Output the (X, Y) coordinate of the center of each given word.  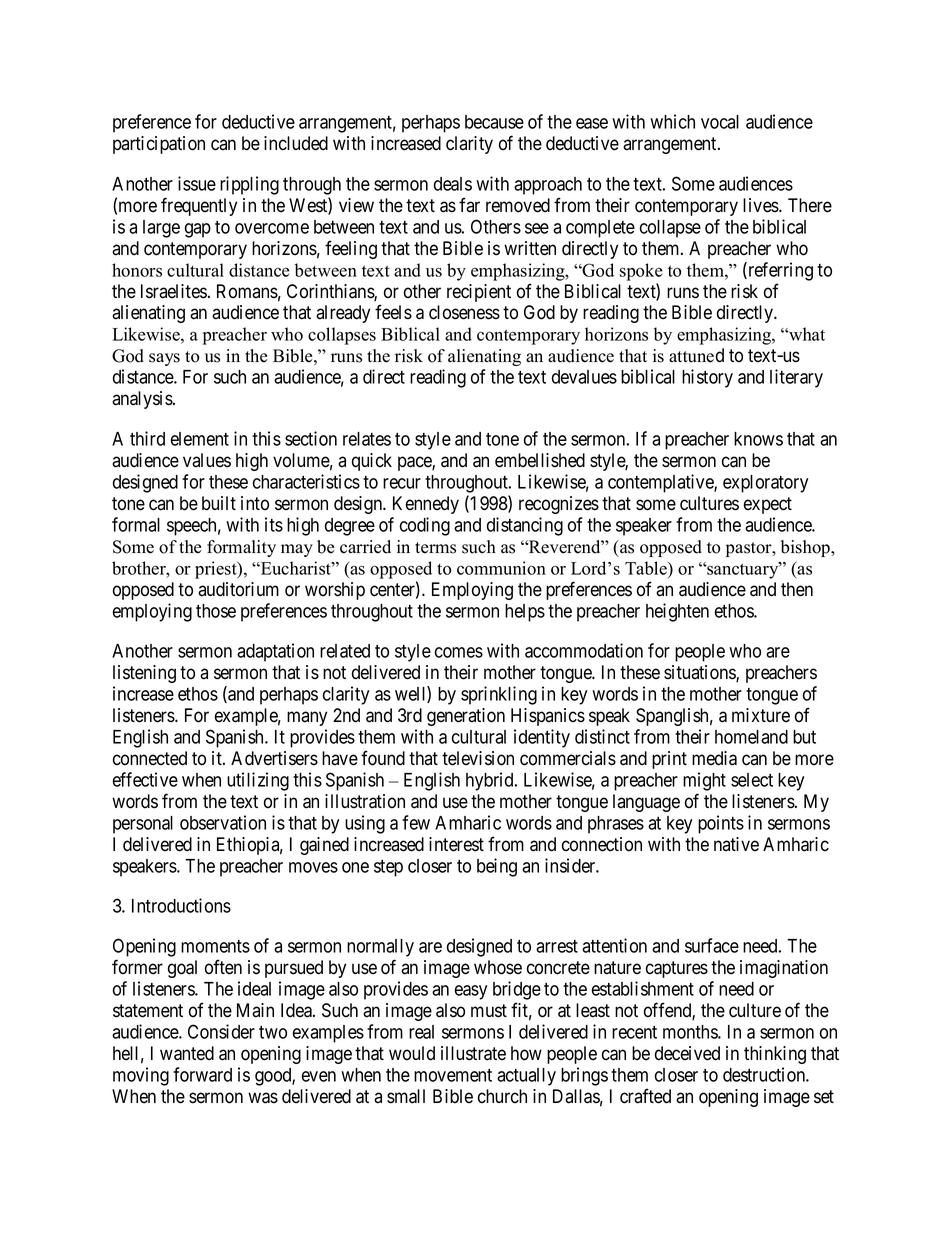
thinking (775, 1055)
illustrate (473, 1053)
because (494, 122)
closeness (464, 312)
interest (456, 844)
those (216, 611)
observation (223, 822)
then (797, 589)
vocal (720, 122)
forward (202, 1074)
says (164, 359)
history (707, 378)
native (736, 844)
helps (525, 613)
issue (197, 183)
